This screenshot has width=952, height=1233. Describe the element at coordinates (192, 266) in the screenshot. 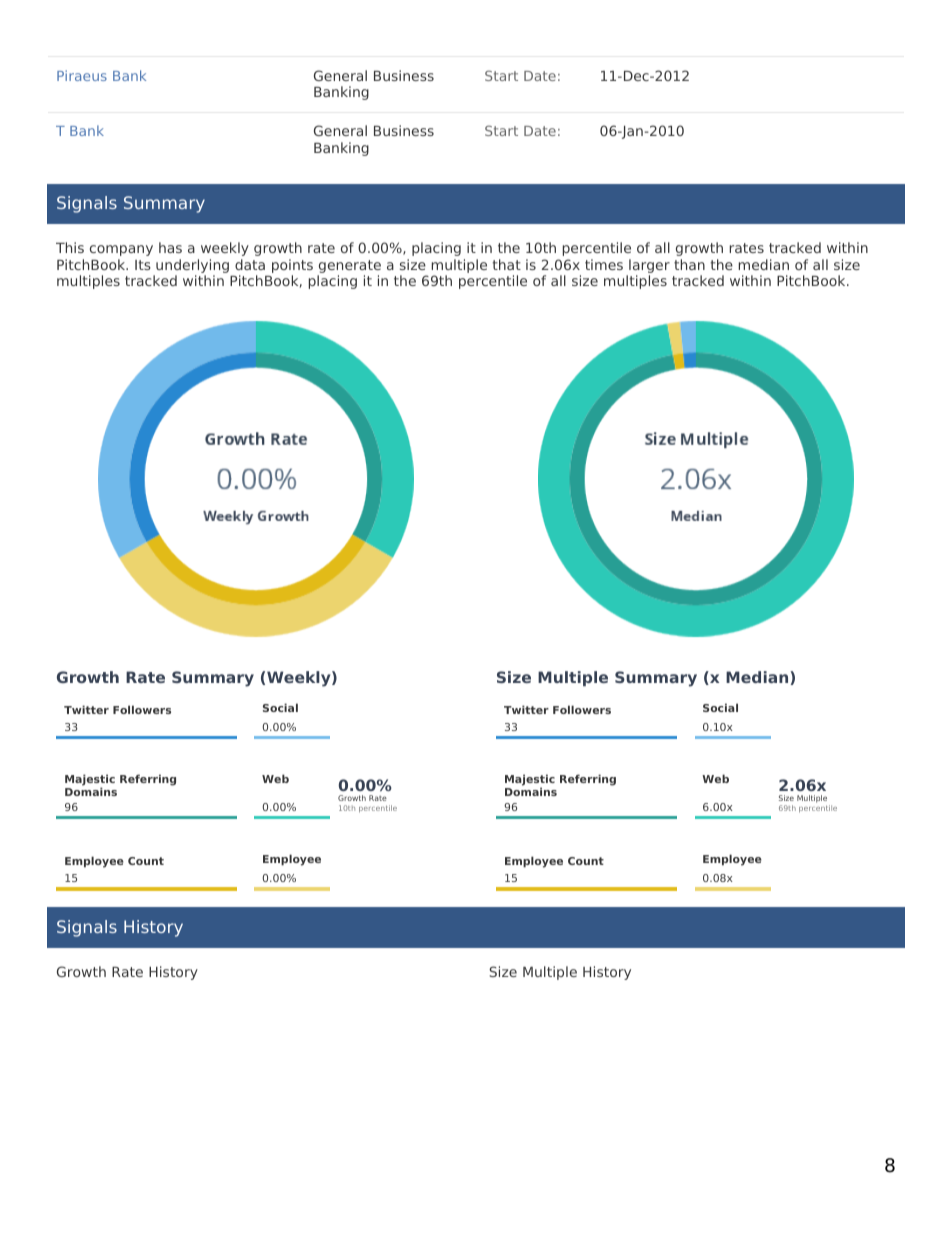

I see `underlying` at that location.
